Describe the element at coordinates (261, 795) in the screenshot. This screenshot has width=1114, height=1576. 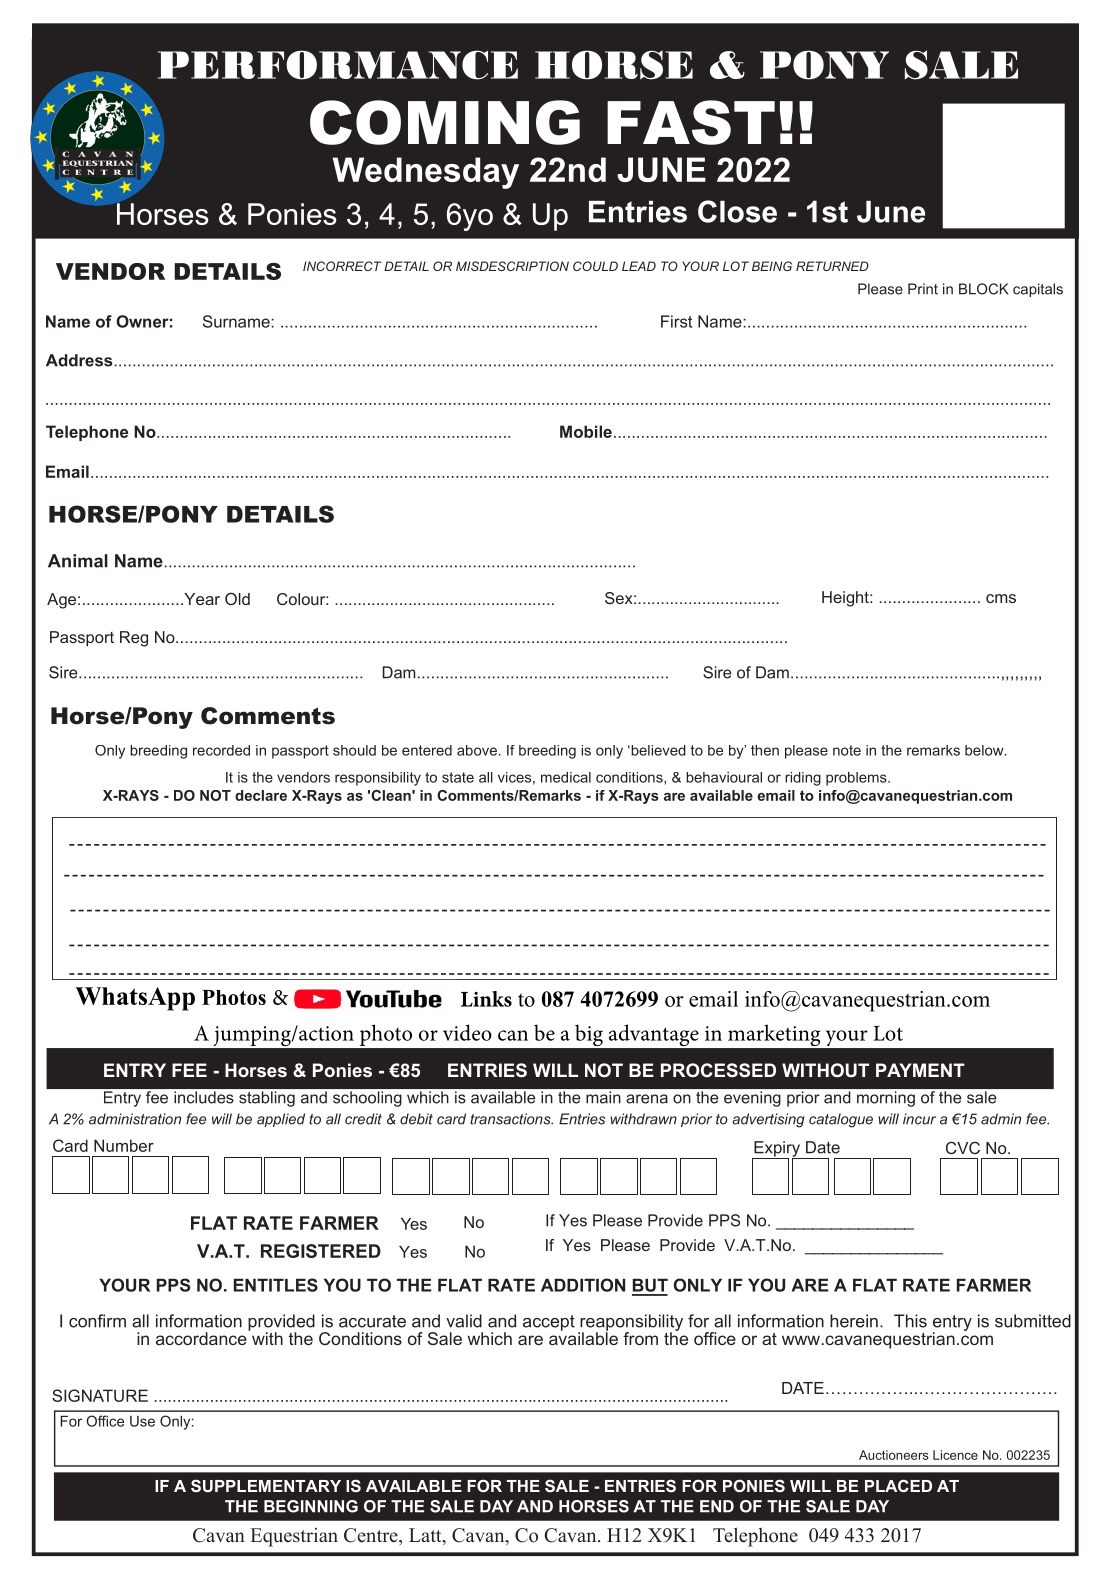
I see `declare` at that location.
